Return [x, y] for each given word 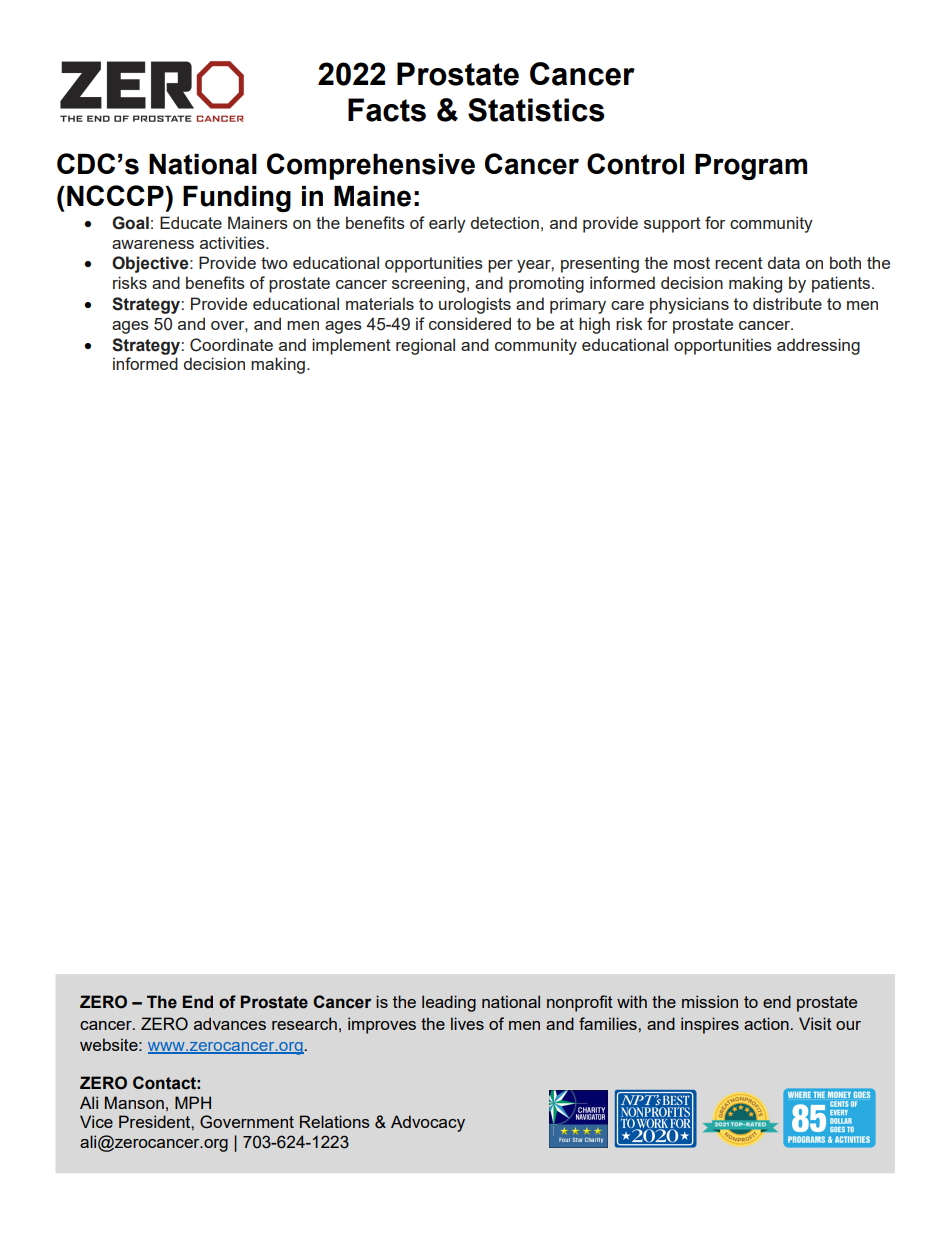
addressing [818, 346]
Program [751, 167]
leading [449, 1003]
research [304, 1023]
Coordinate [231, 345]
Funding [237, 199]
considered [470, 323]
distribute [787, 303]
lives [467, 1023]
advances [230, 1023]
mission [710, 1001]
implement [351, 346]
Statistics [536, 110]
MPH [193, 1102]
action [767, 1023]
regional [425, 346]
